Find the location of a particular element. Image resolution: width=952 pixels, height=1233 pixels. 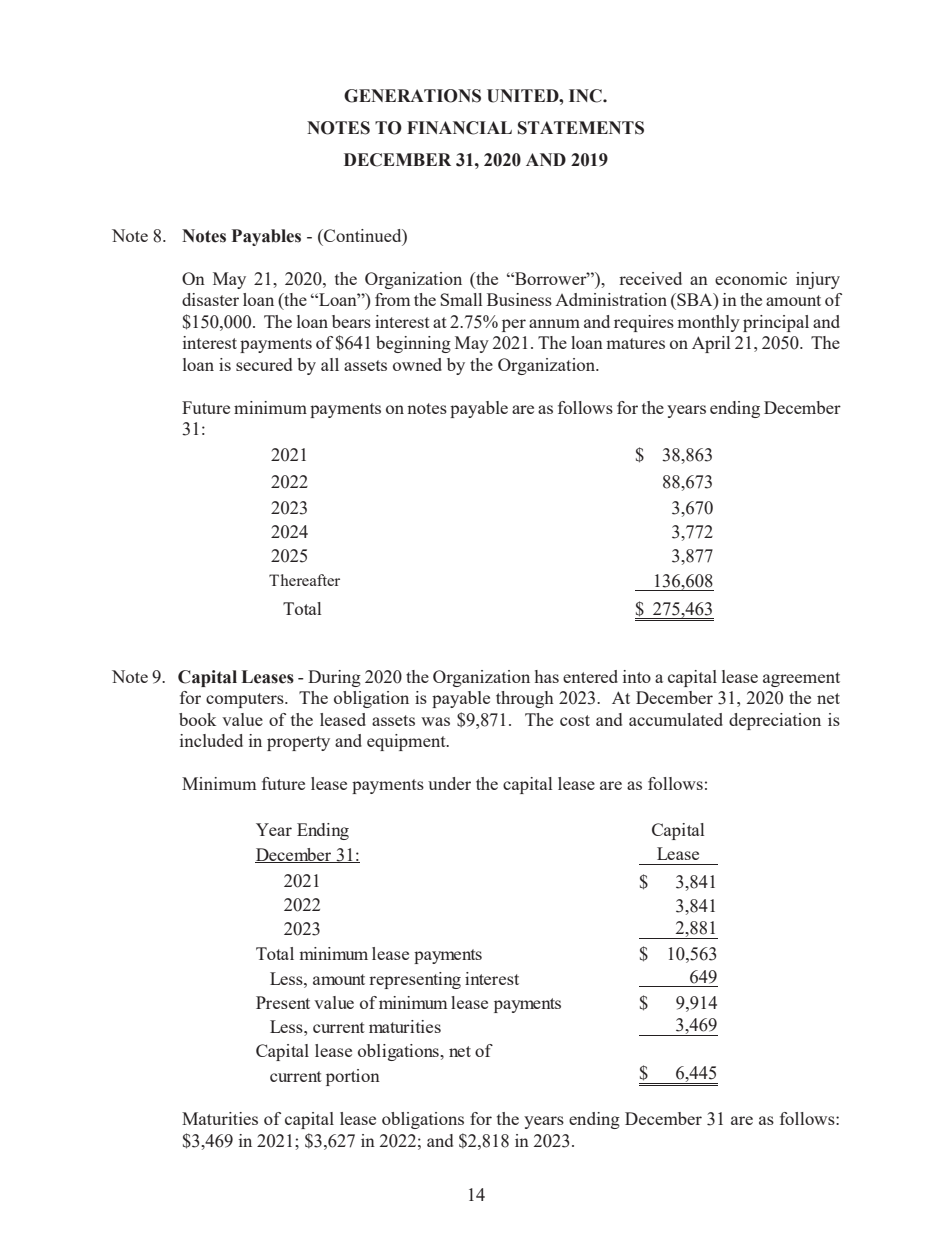

STATEMENTS is located at coordinates (581, 128).
